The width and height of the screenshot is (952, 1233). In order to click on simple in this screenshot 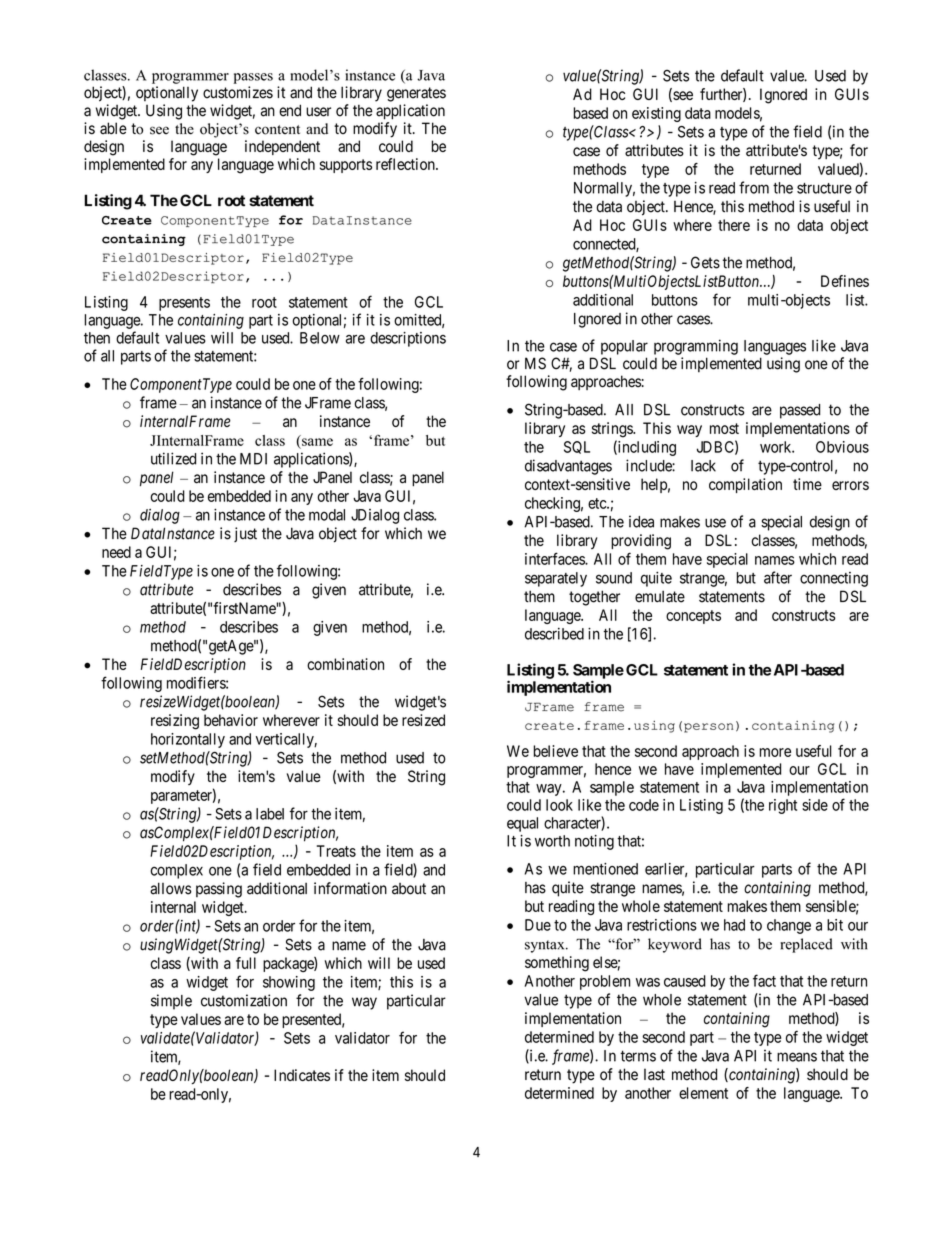, I will do `click(171, 1002)`.
